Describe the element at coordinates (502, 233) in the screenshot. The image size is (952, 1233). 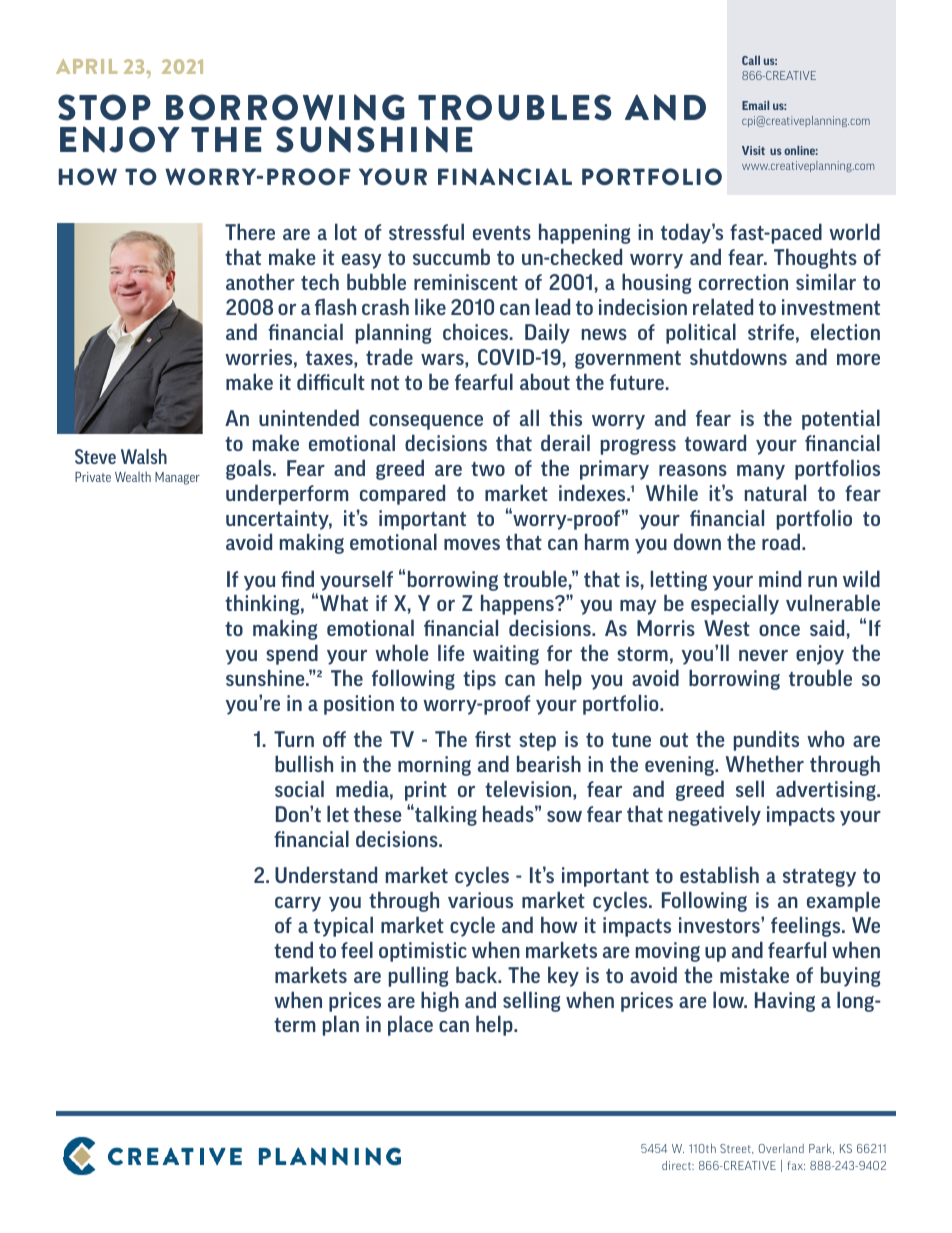
I see `events` at that location.
